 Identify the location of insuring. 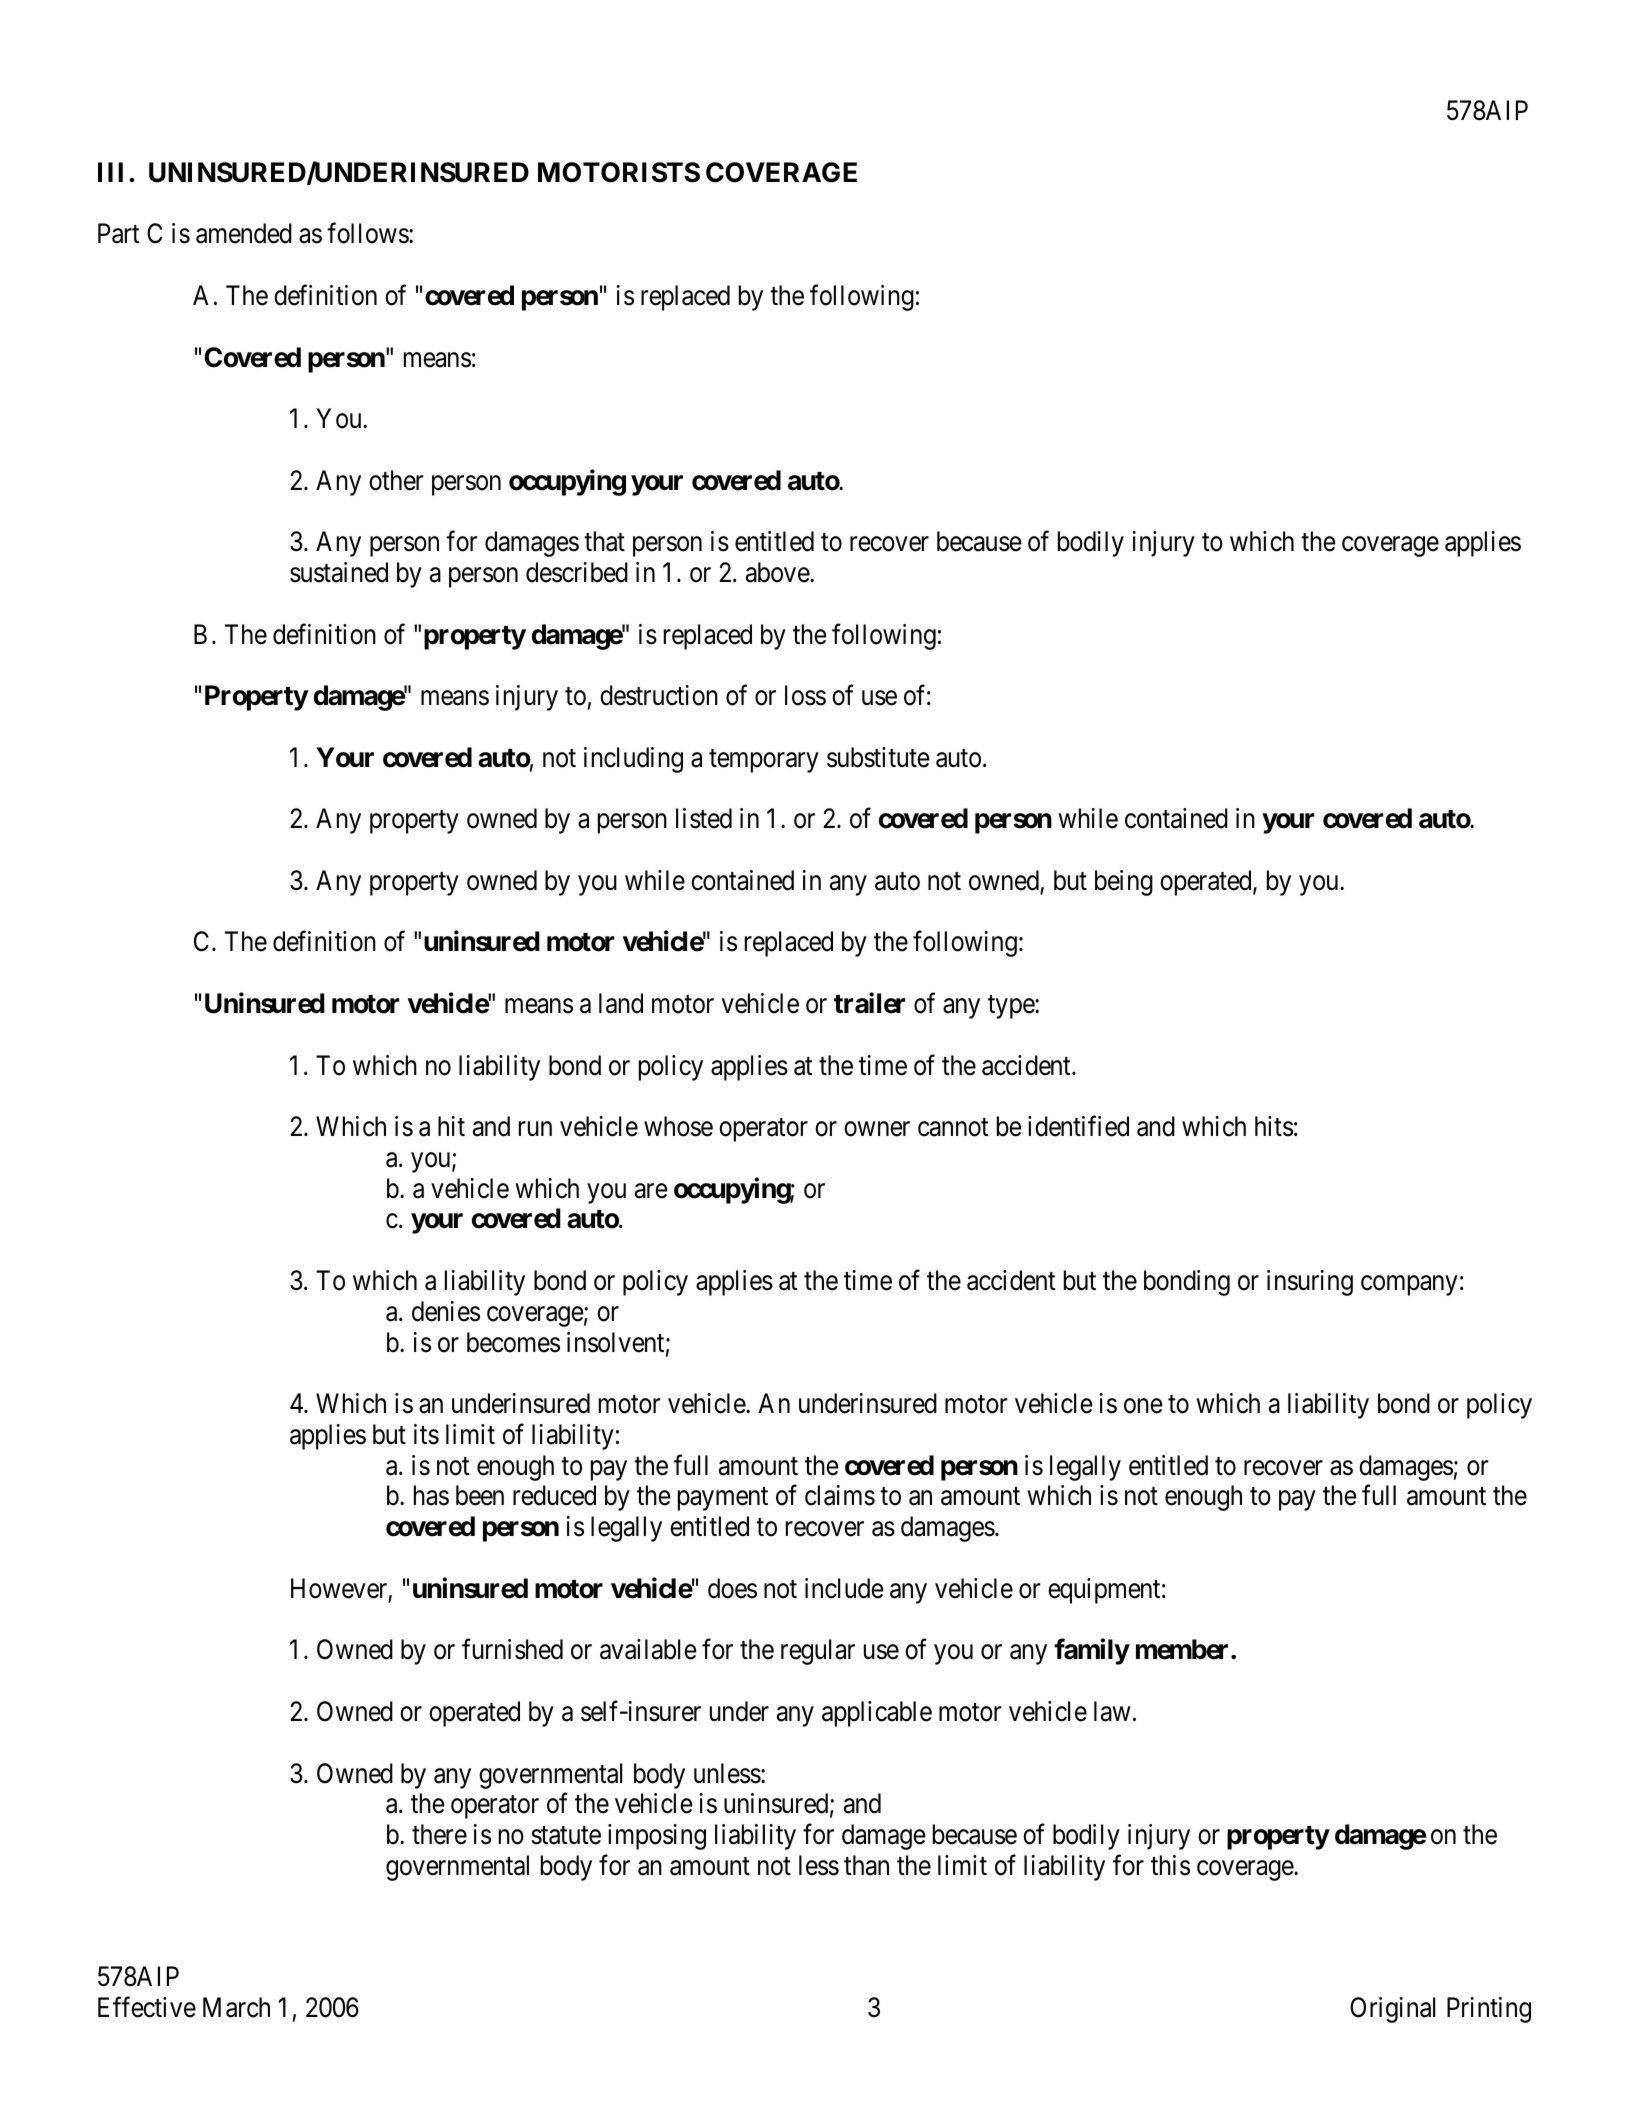
(1310, 1283).
